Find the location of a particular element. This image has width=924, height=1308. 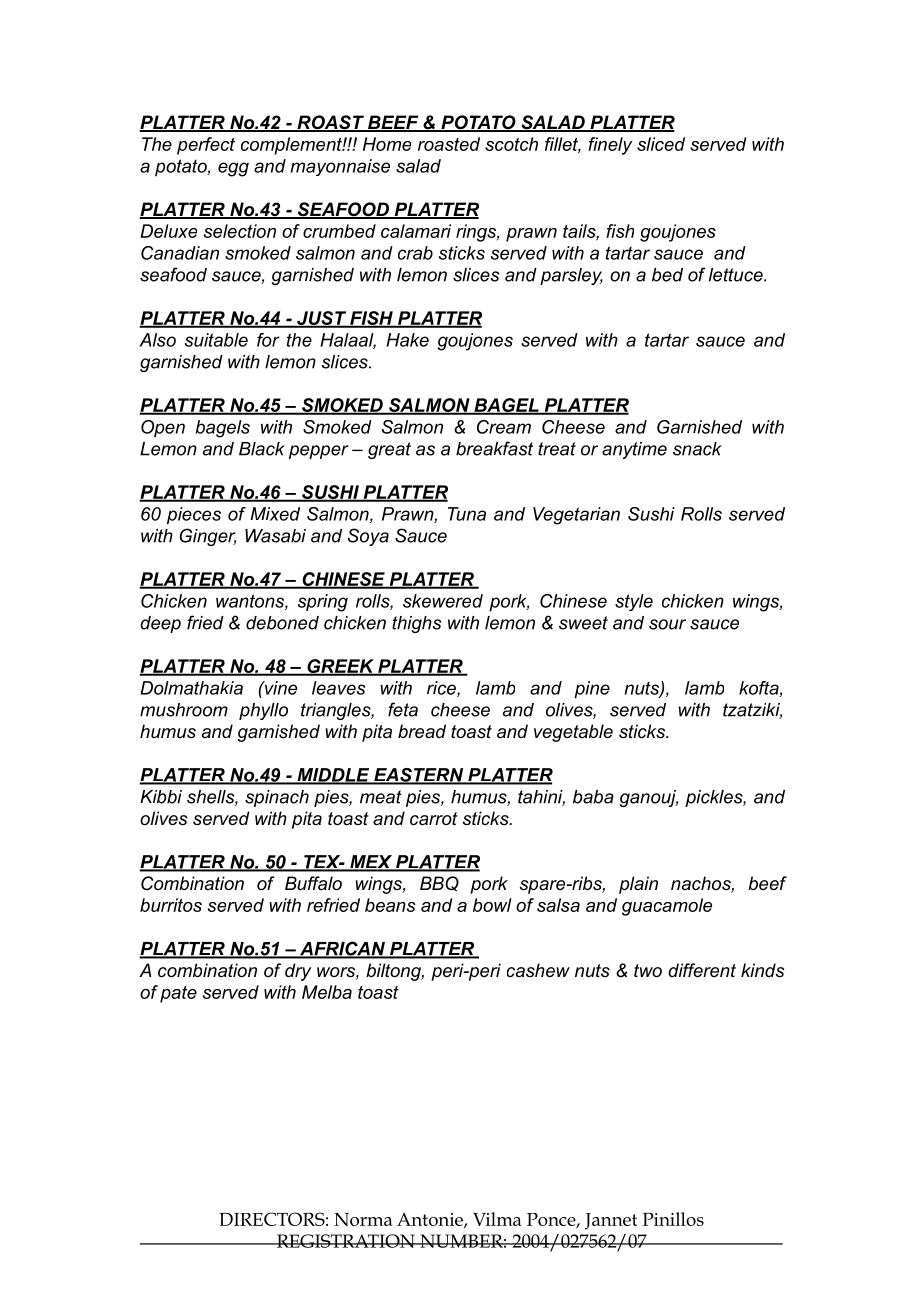

REGISTRATION is located at coordinates (345, 1241).
